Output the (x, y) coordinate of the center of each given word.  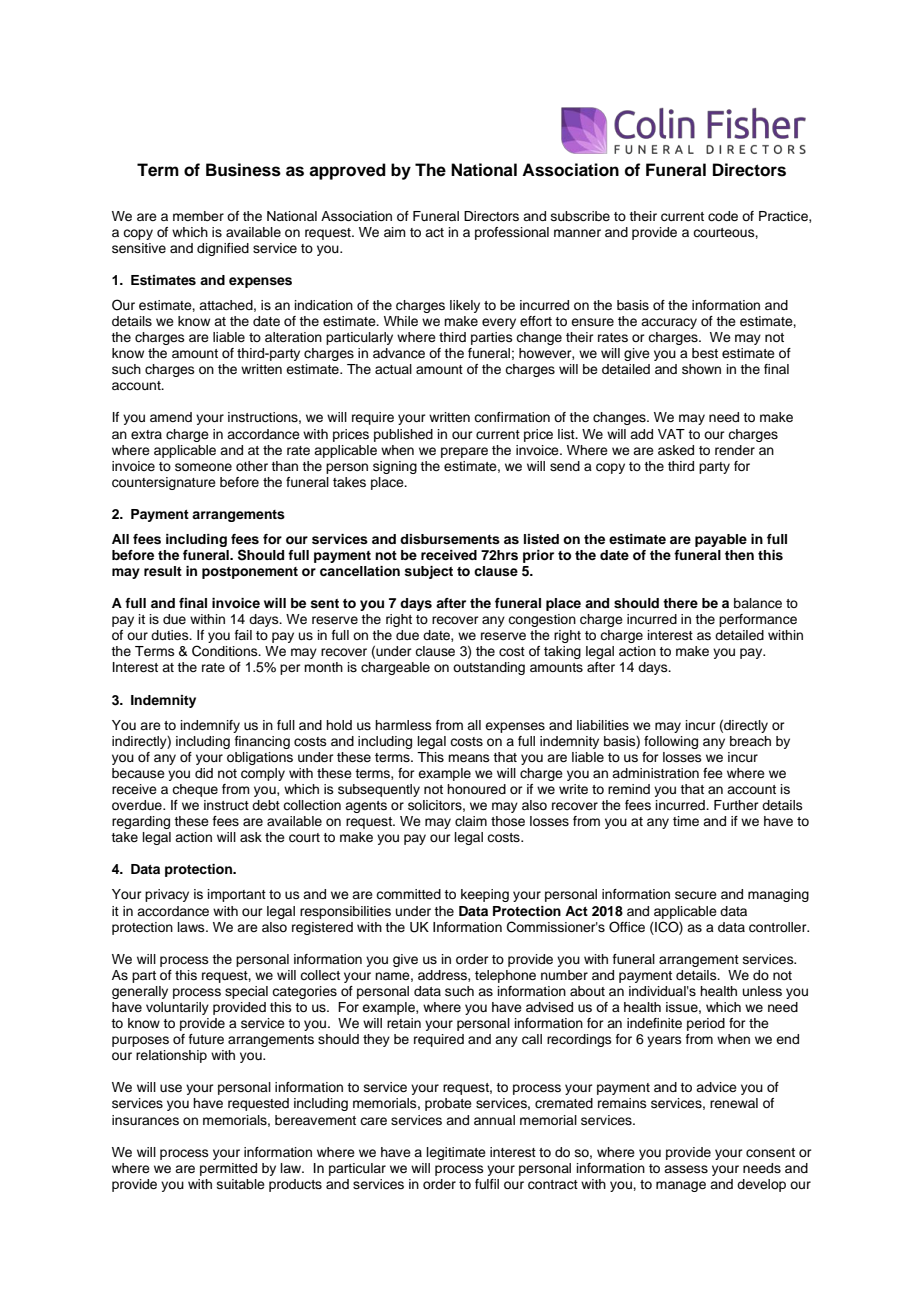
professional (512, 233)
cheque (195, 790)
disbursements (450, 539)
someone (203, 467)
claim (471, 821)
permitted (228, 1169)
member (198, 216)
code (723, 216)
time (686, 821)
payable (721, 540)
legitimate (456, 1153)
